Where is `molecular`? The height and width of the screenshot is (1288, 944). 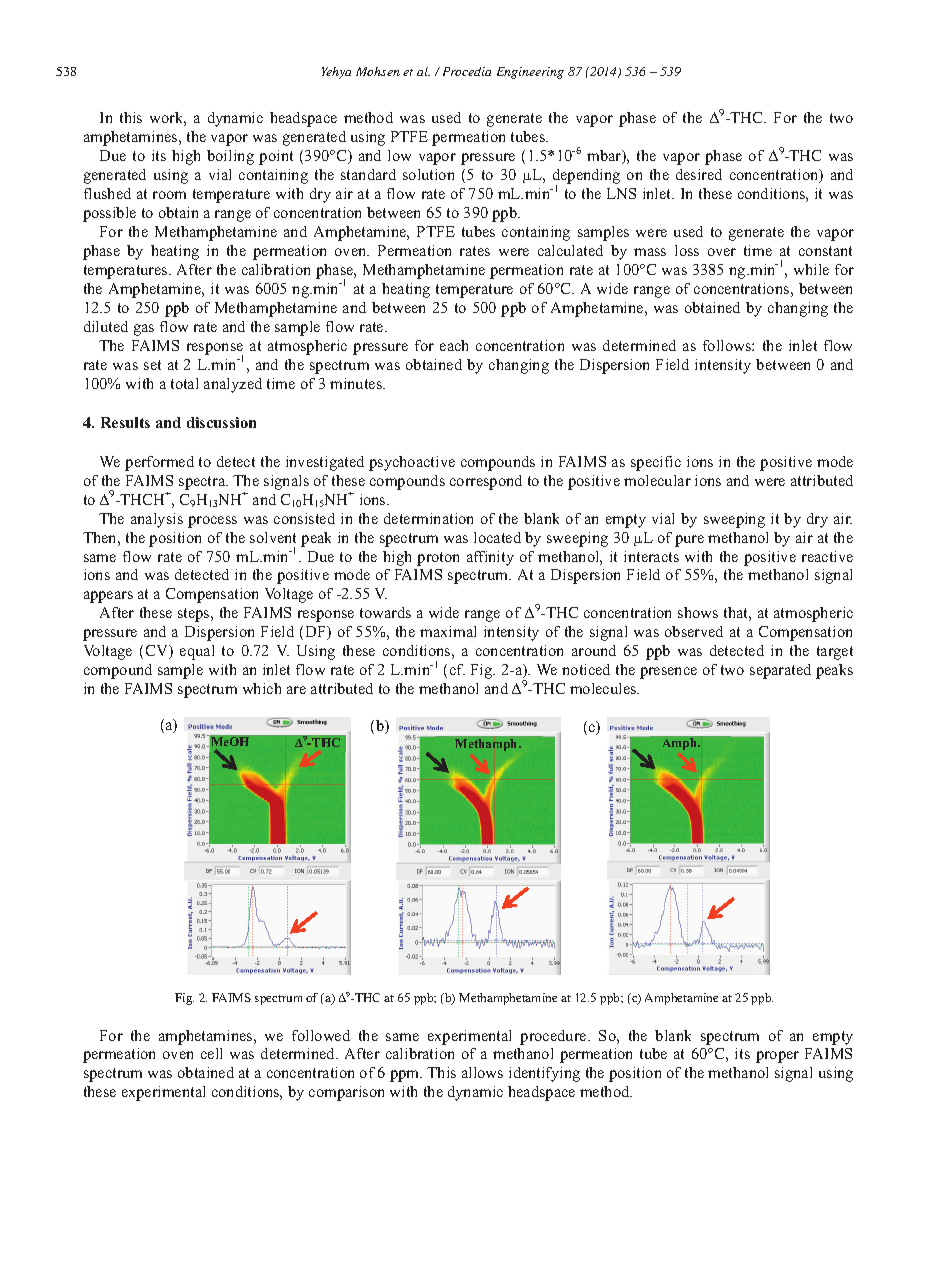 molecular is located at coordinates (657, 480).
